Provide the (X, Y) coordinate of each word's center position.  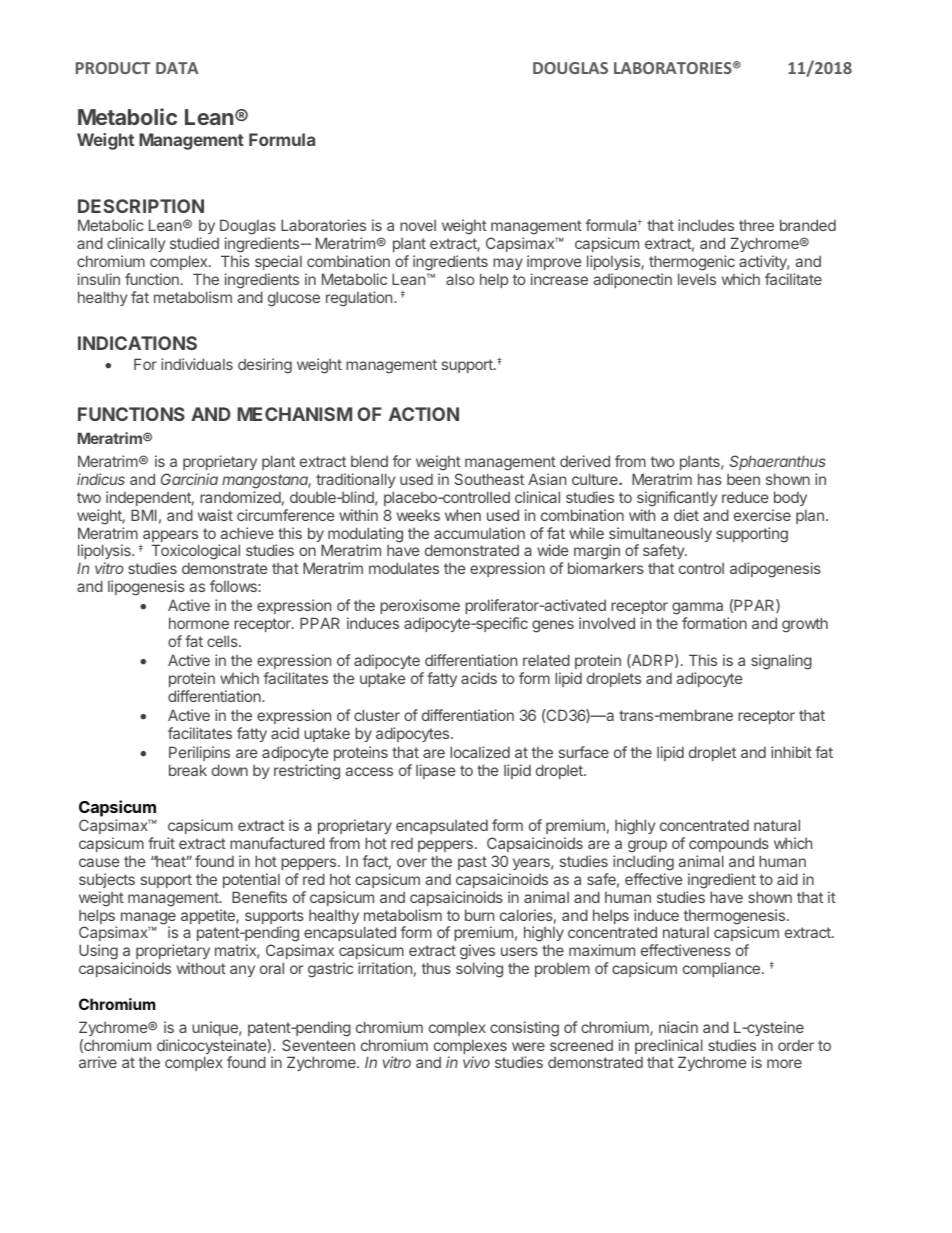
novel (418, 225)
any (242, 971)
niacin (678, 1027)
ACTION (424, 414)
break (188, 770)
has (710, 479)
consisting (524, 1029)
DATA (177, 68)
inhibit (791, 752)
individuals (197, 364)
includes (706, 225)
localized (480, 752)
